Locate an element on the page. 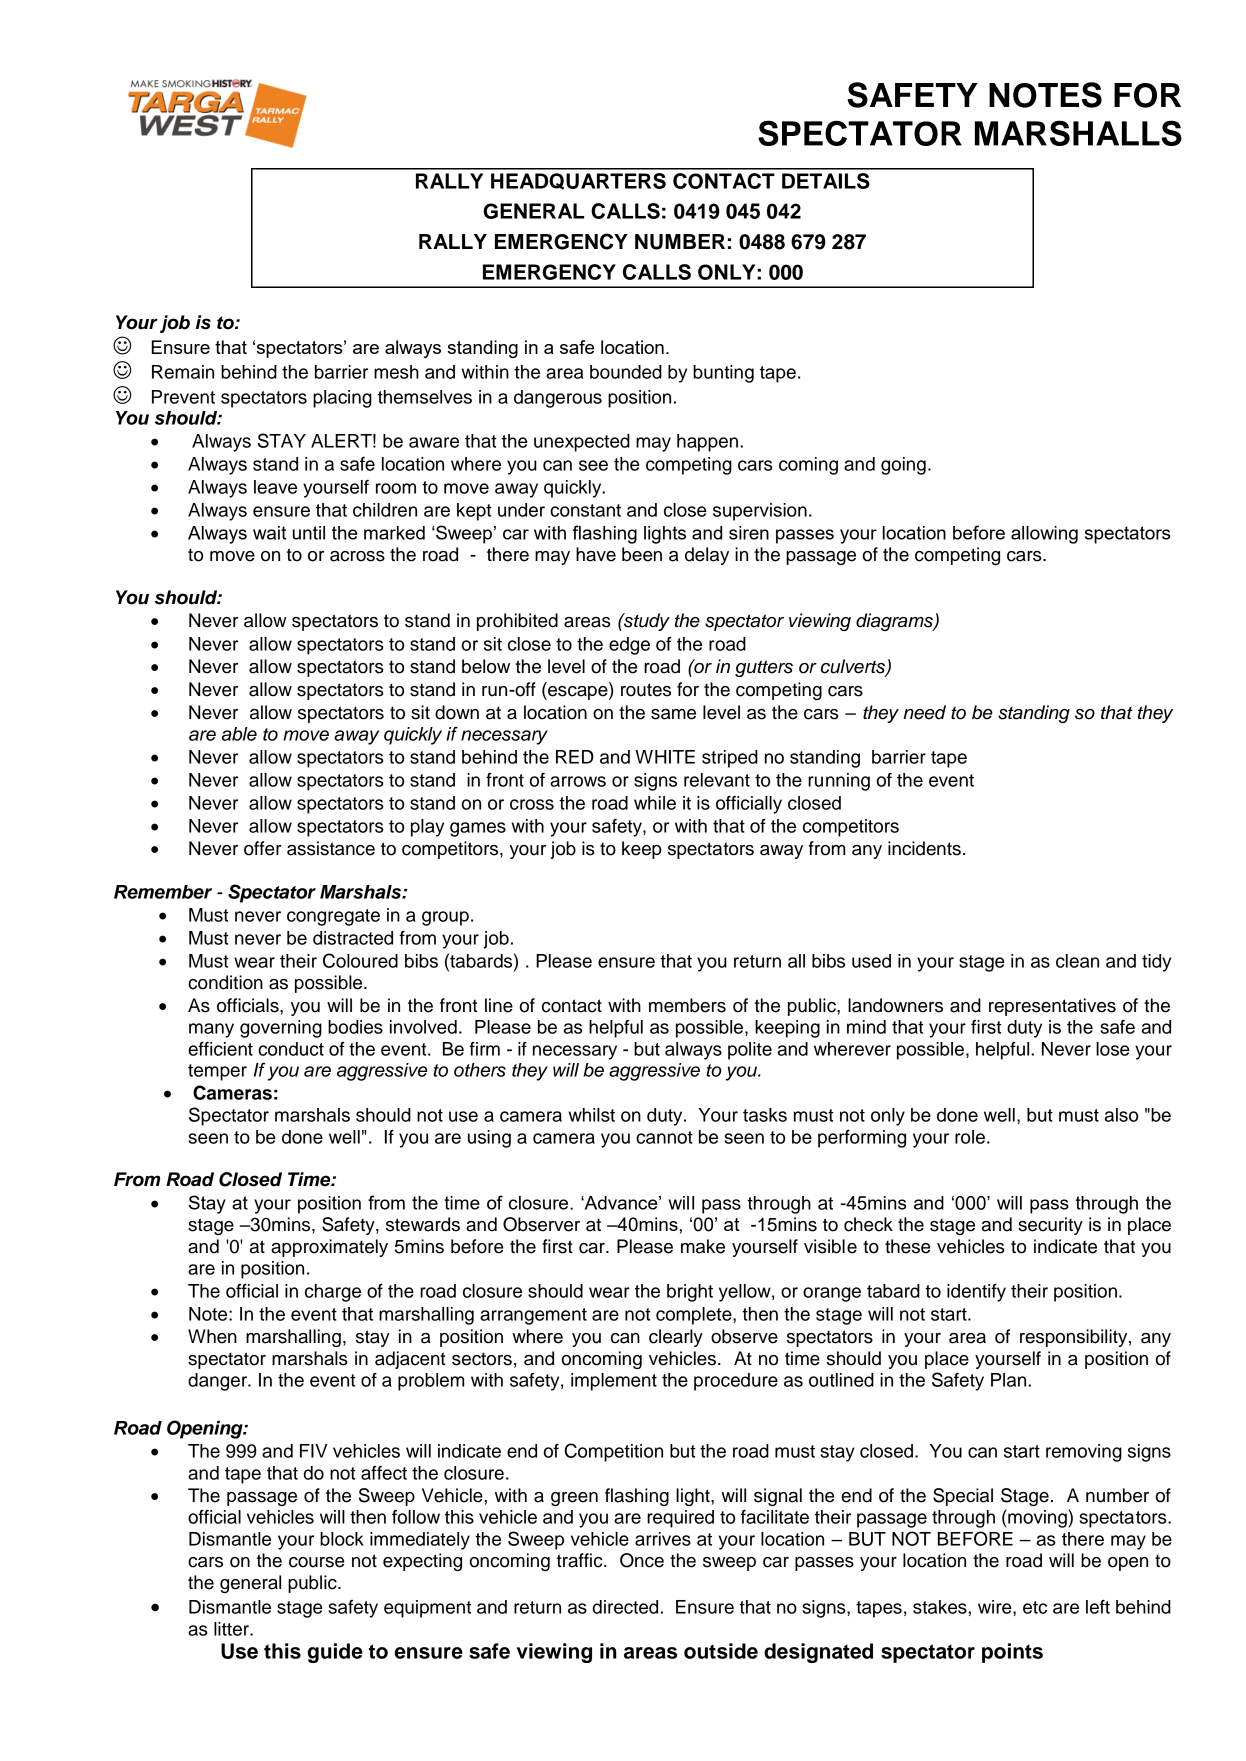 The image size is (1246, 1761). congregate is located at coordinates (333, 917).
